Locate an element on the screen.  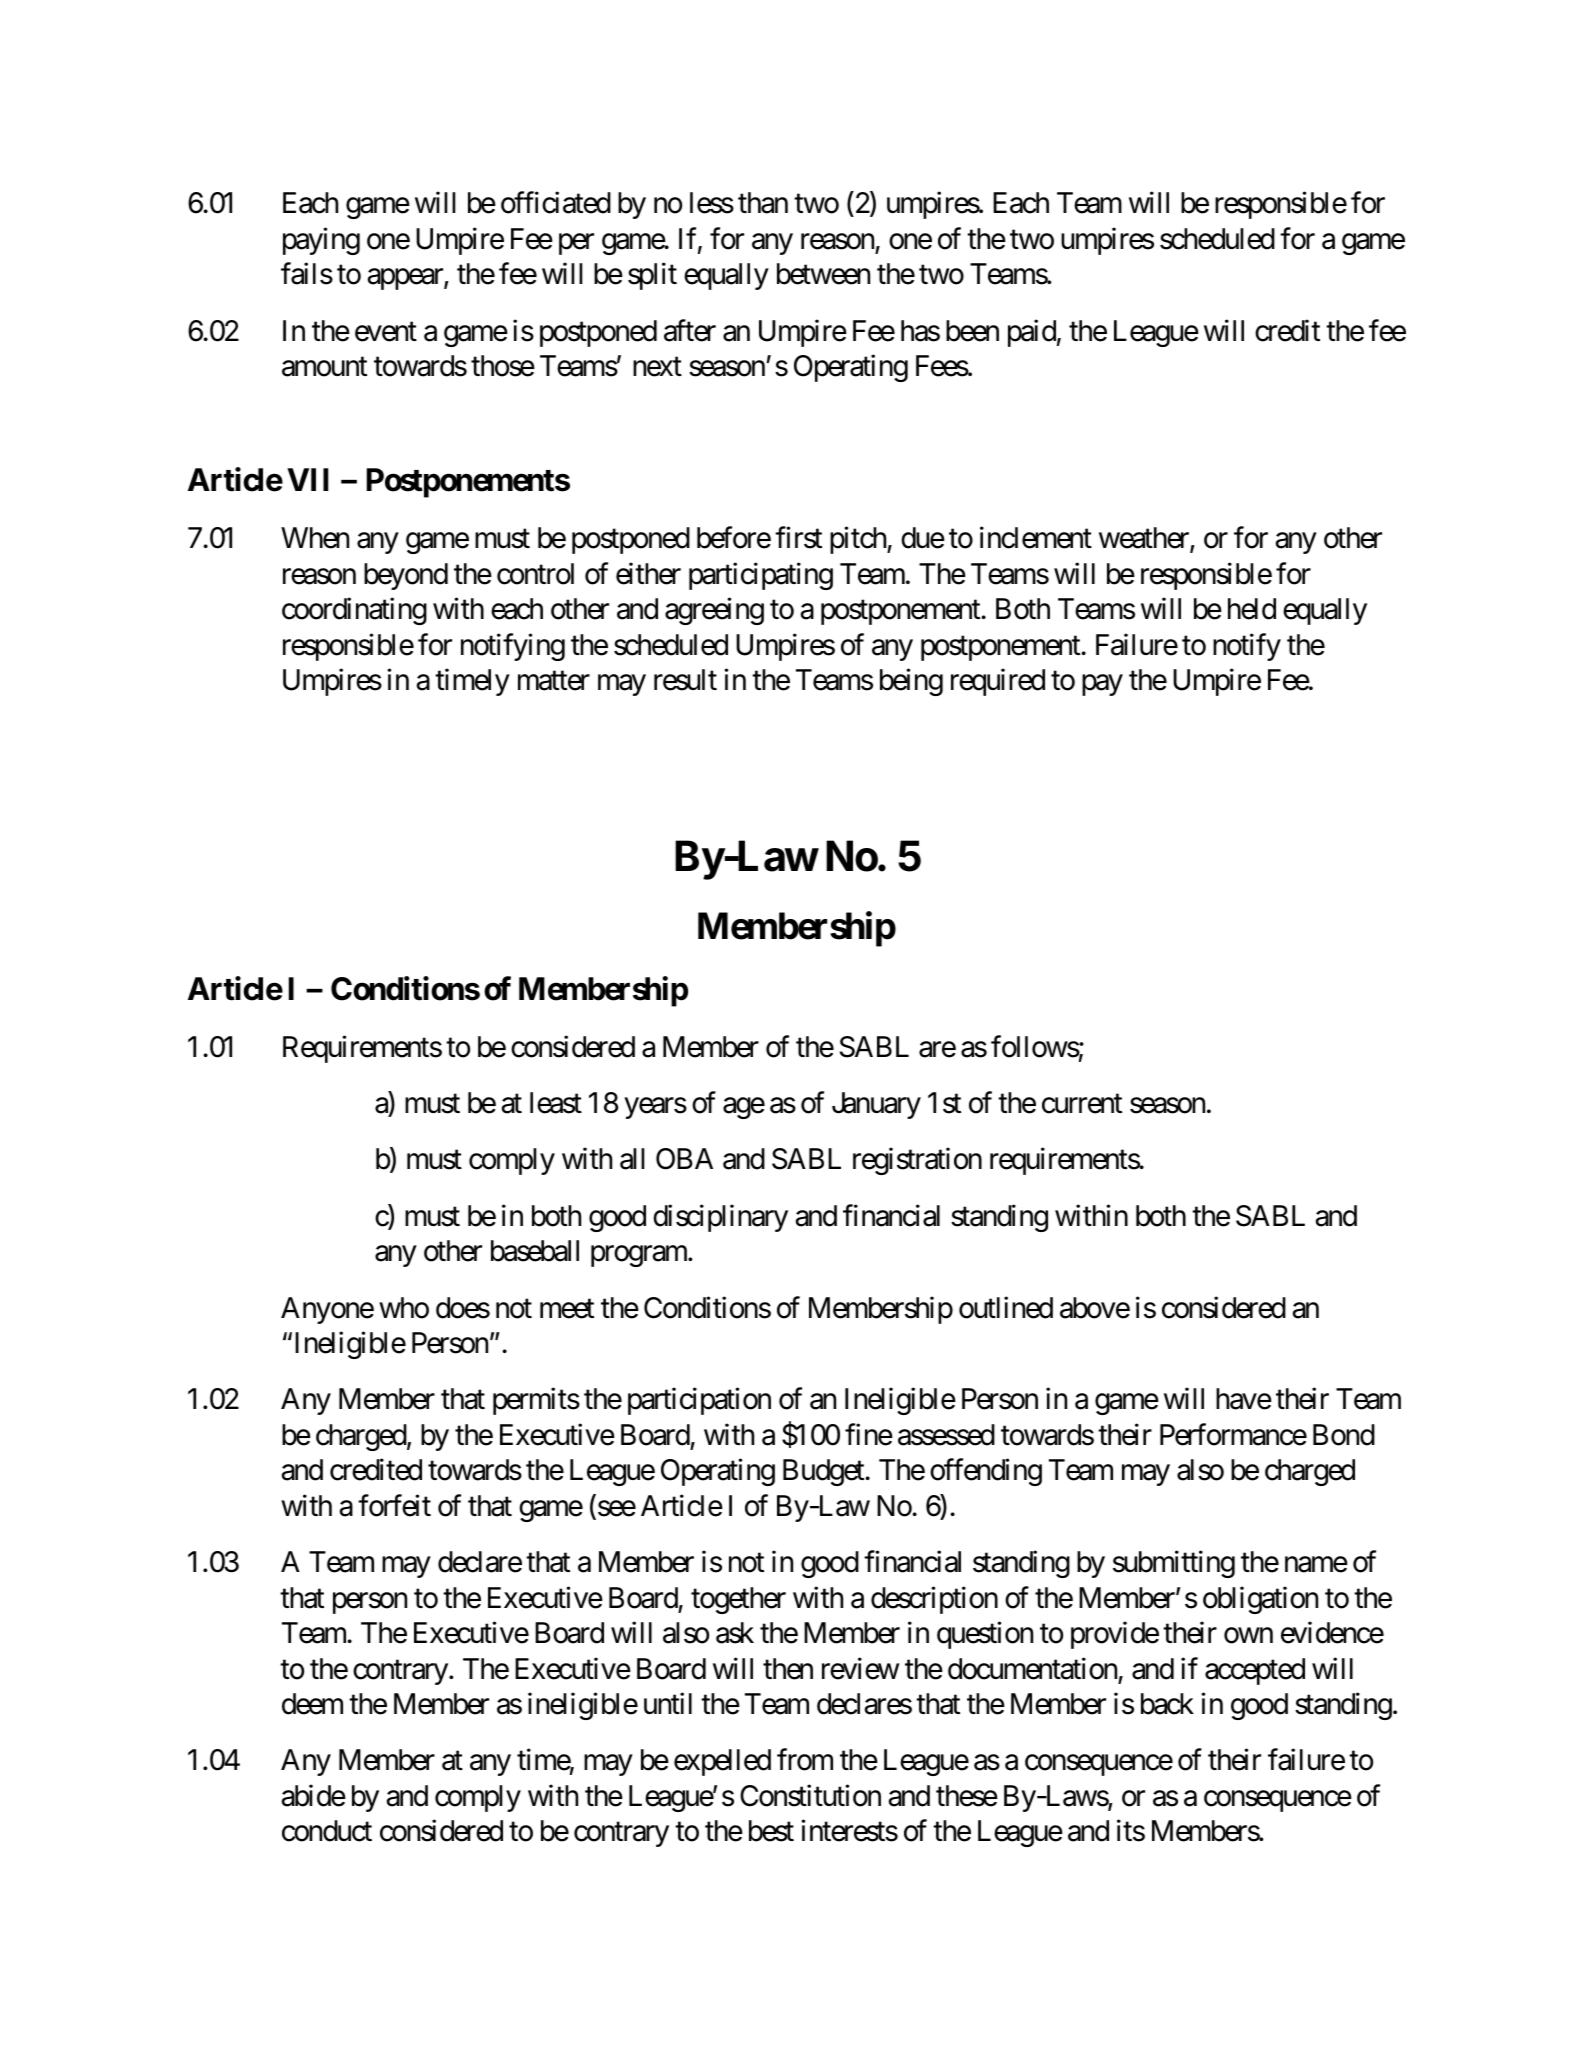
between is located at coordinates (823, 274).
